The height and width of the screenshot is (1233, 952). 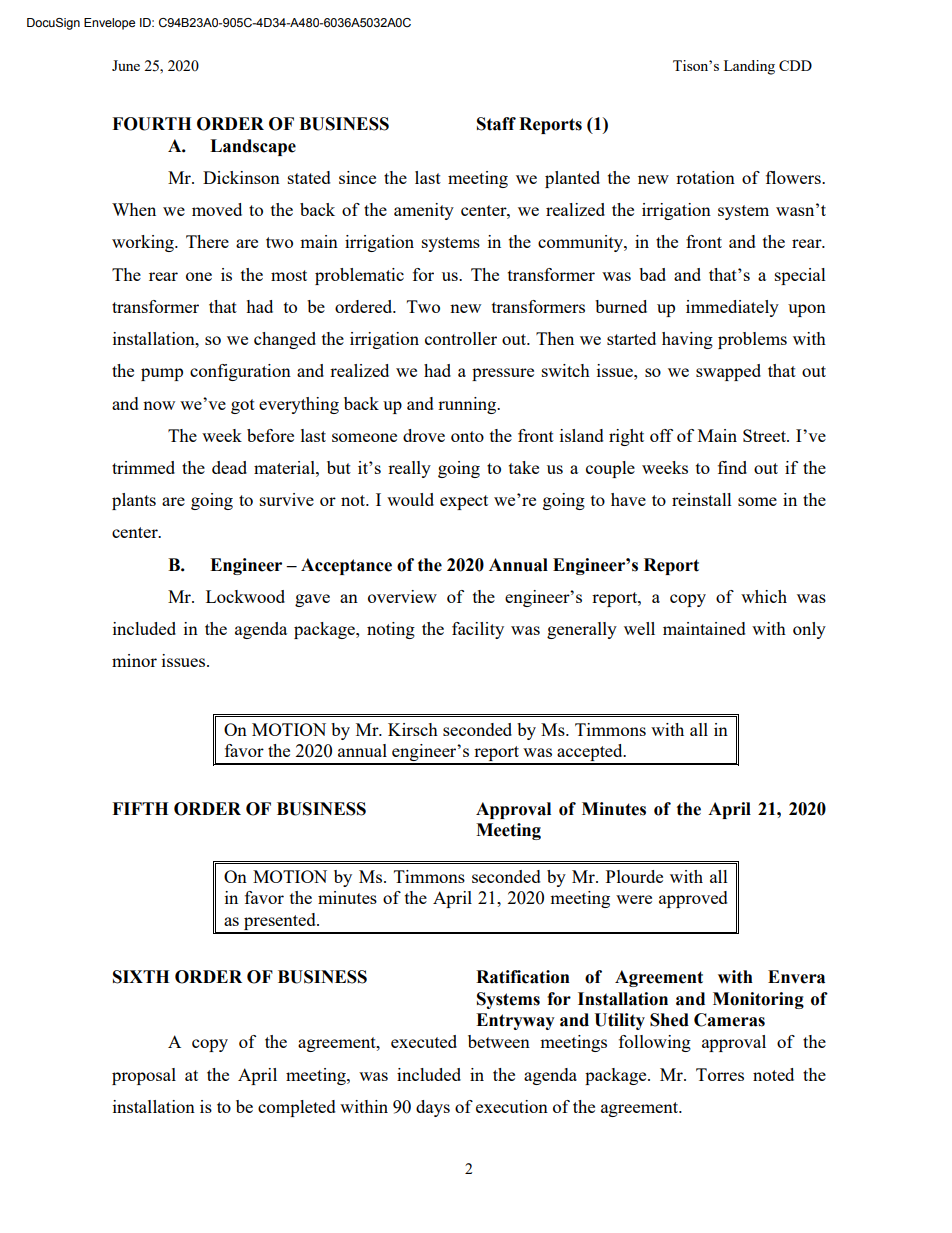 What do you see at coordinates (245, 596) in the screenshot?
I see `Lockwood` at bounding box center [245, 596].
